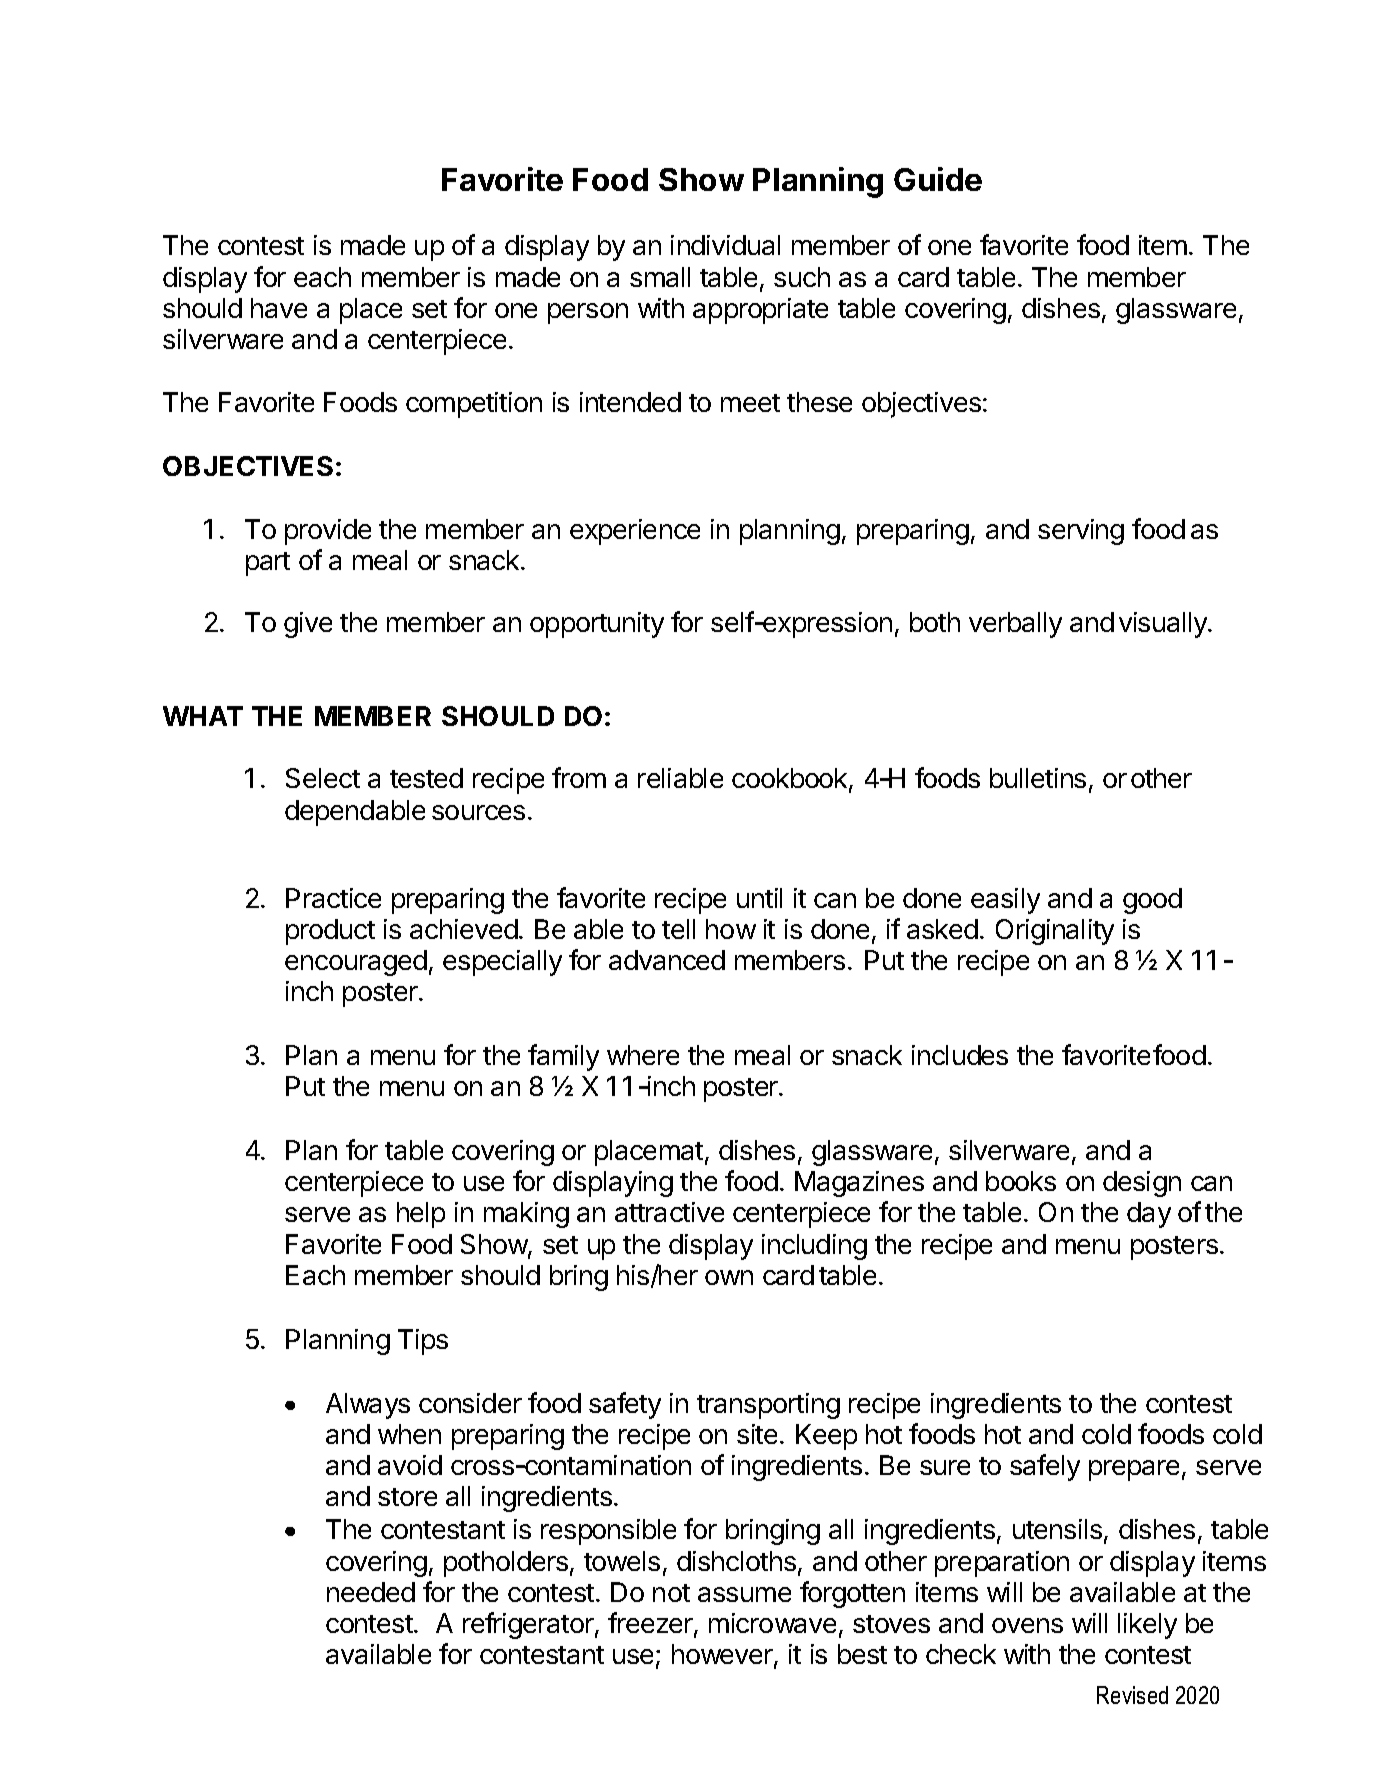 The width and height of the image is (1383, 1790). I want to click on individual, so click(725, 245).
